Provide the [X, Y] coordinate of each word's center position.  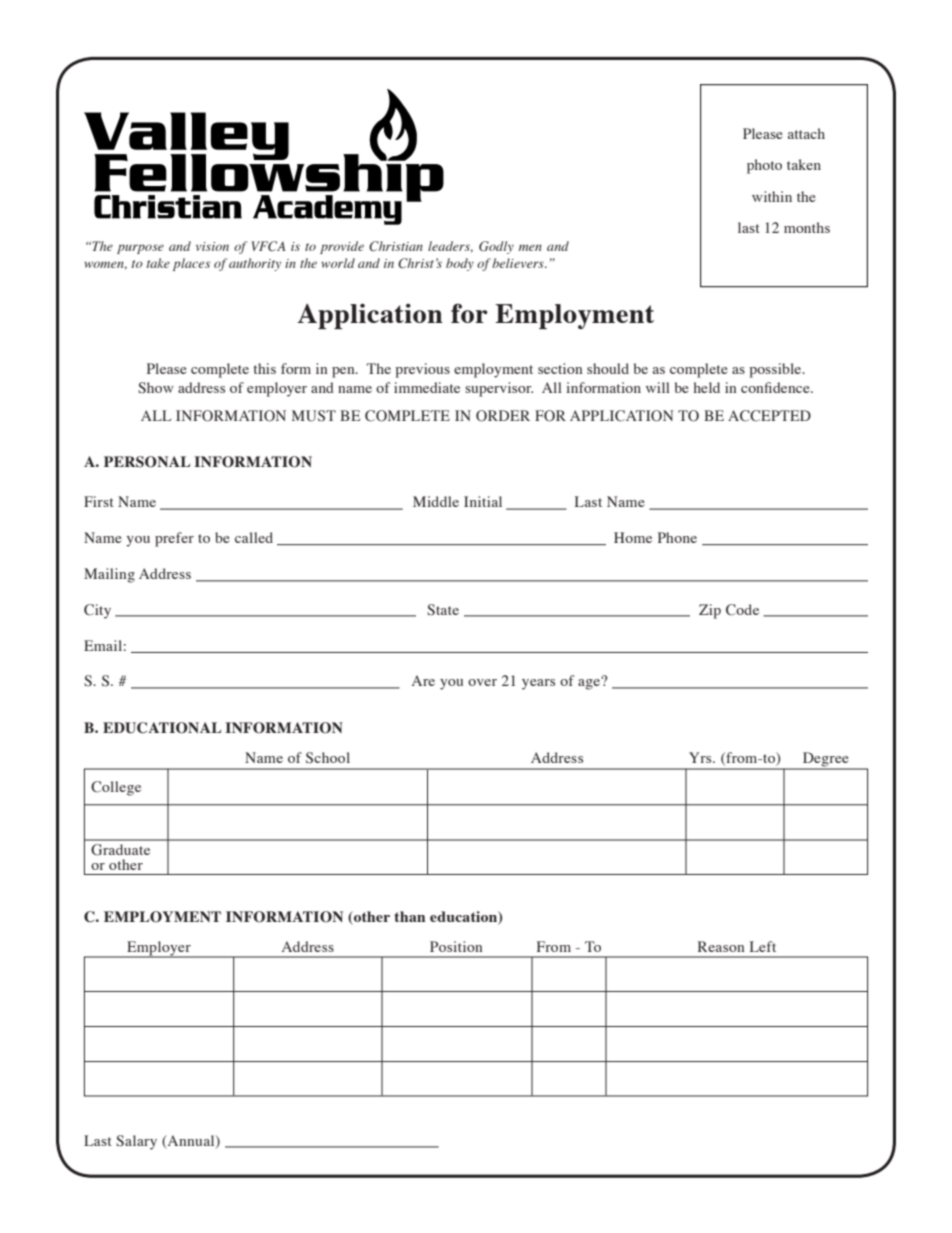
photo [764, 166]
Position [456, 946]
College [116, 788]
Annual [191, 1141]
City [97, 611]
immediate [427, 387]
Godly [496, 247]
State [443, 610]
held [707, 387]
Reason [721, 946]
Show [156, 388]
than [409, 916]
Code [742, 610]
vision [212, 246]
